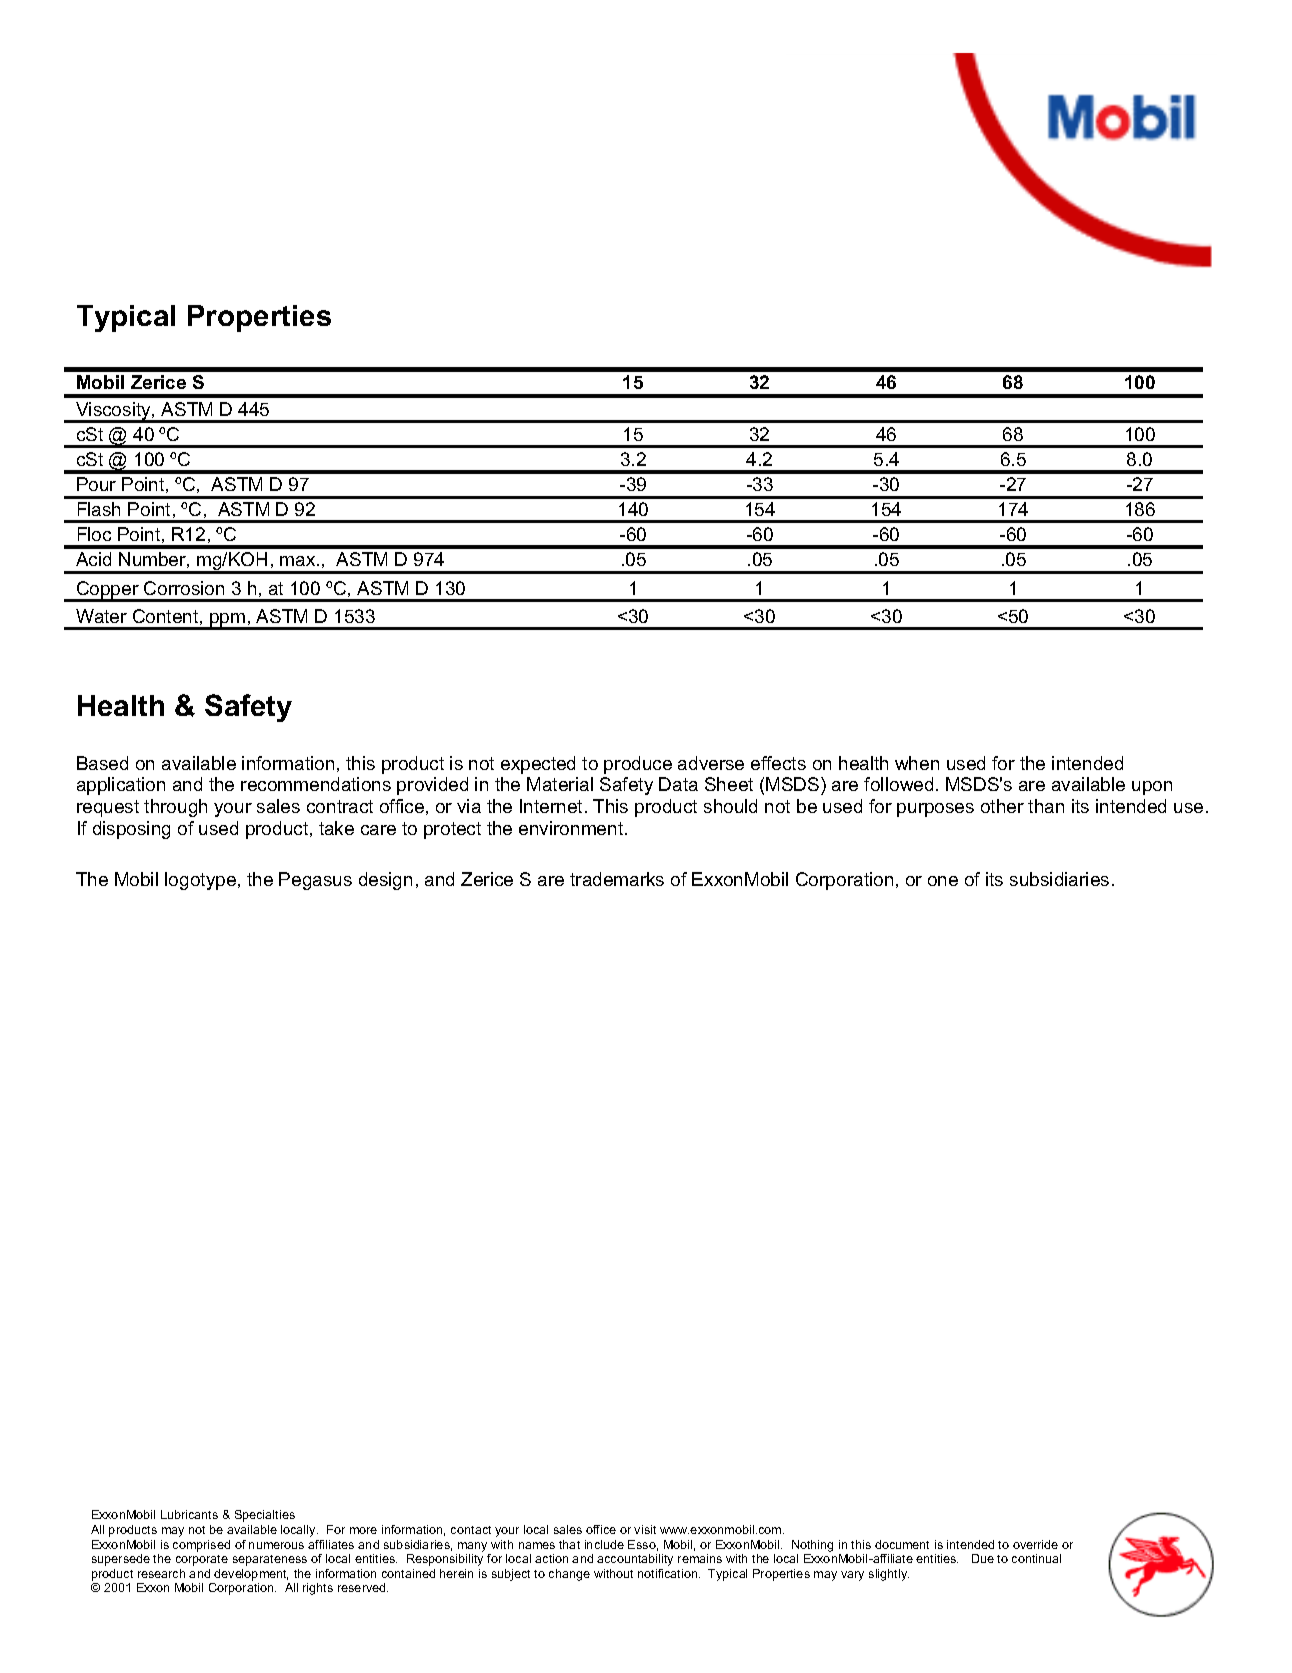 The height and width of the screenshot is (1673, 1292). I want to click on Lubricants, so click(189, 1514).
